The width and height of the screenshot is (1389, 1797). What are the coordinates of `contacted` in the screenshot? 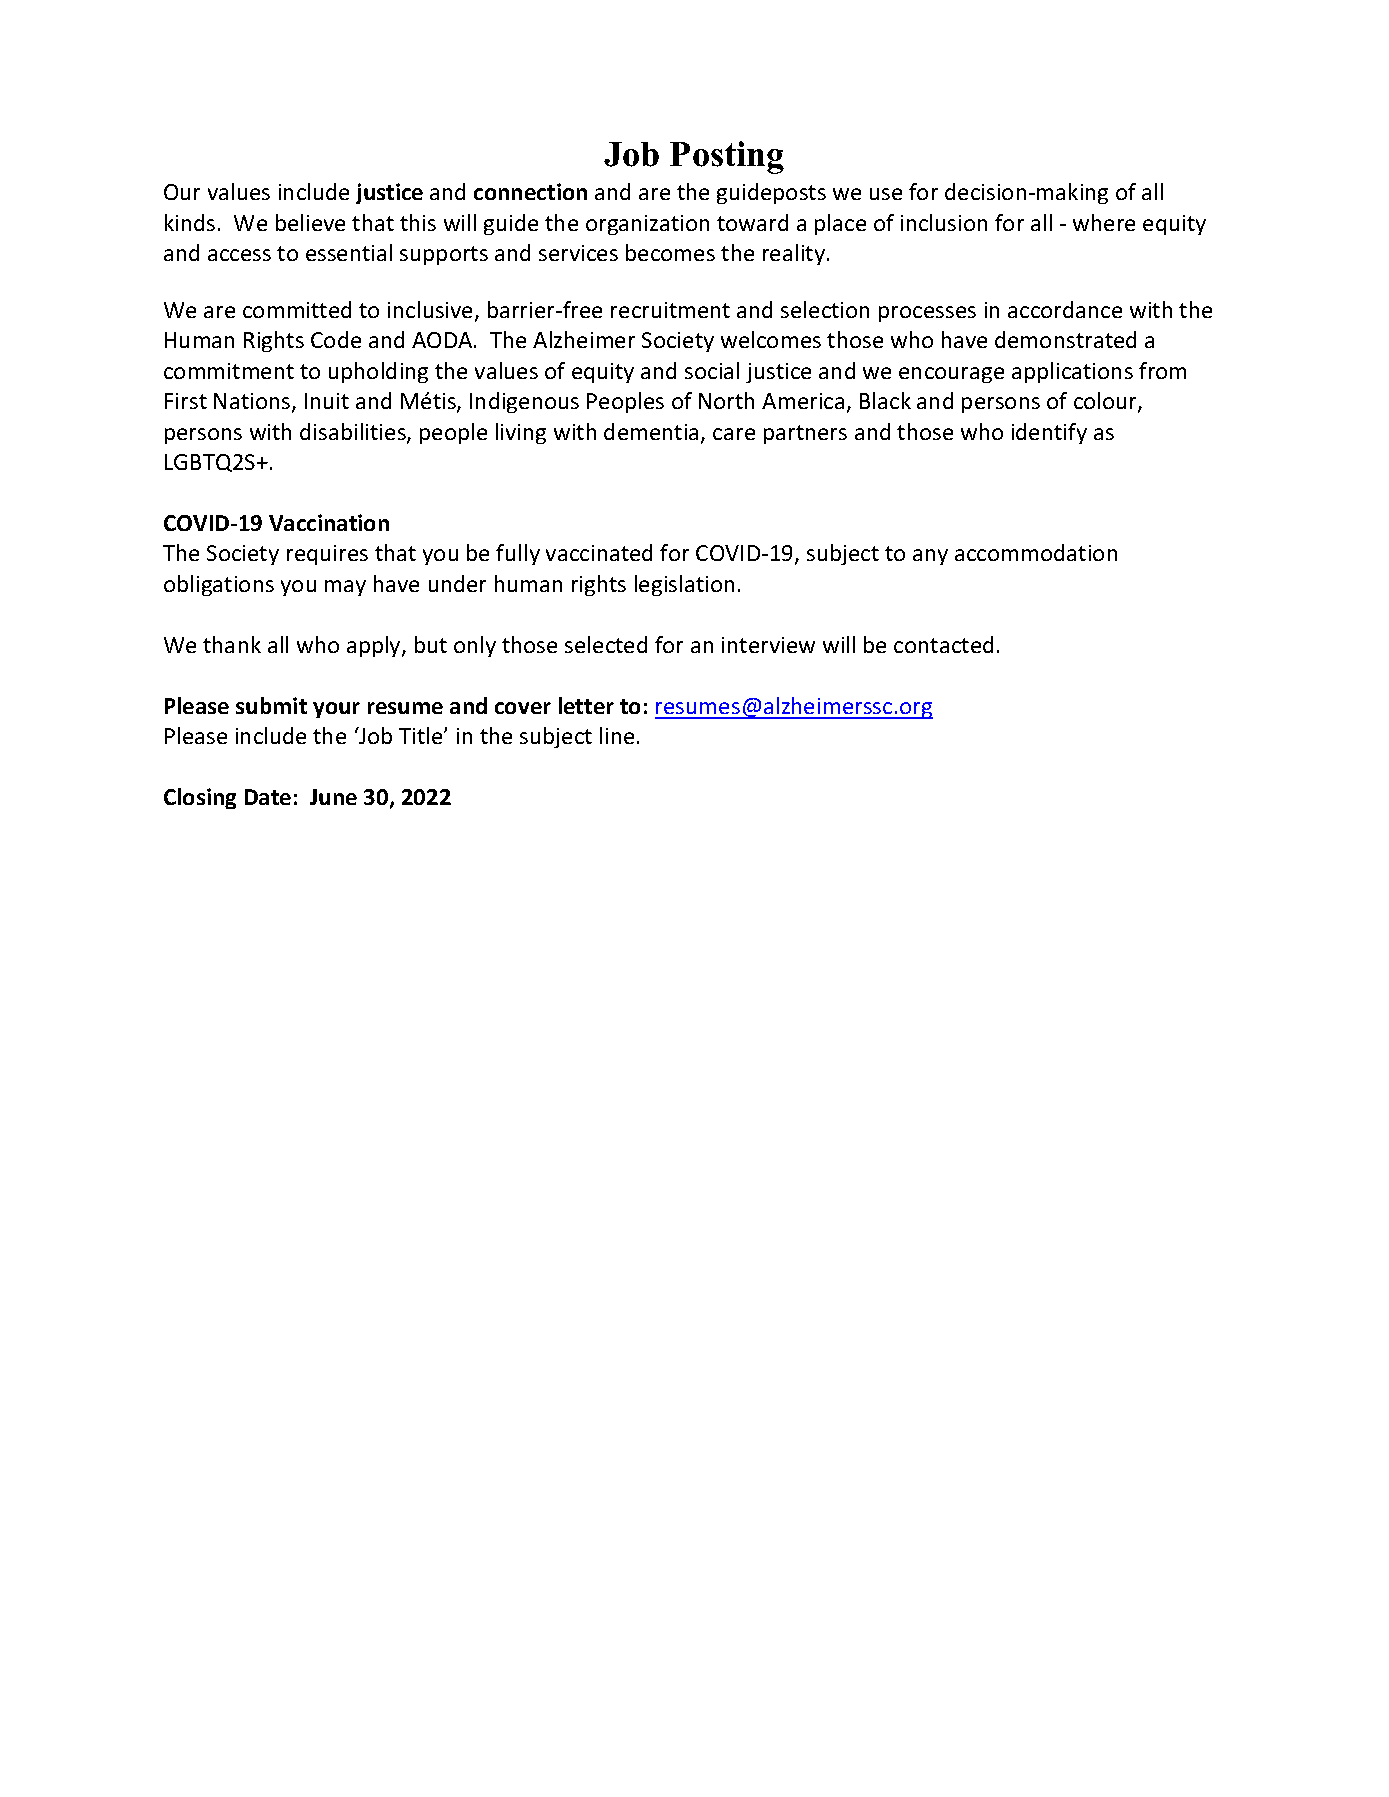 It's located at (943, 644).
